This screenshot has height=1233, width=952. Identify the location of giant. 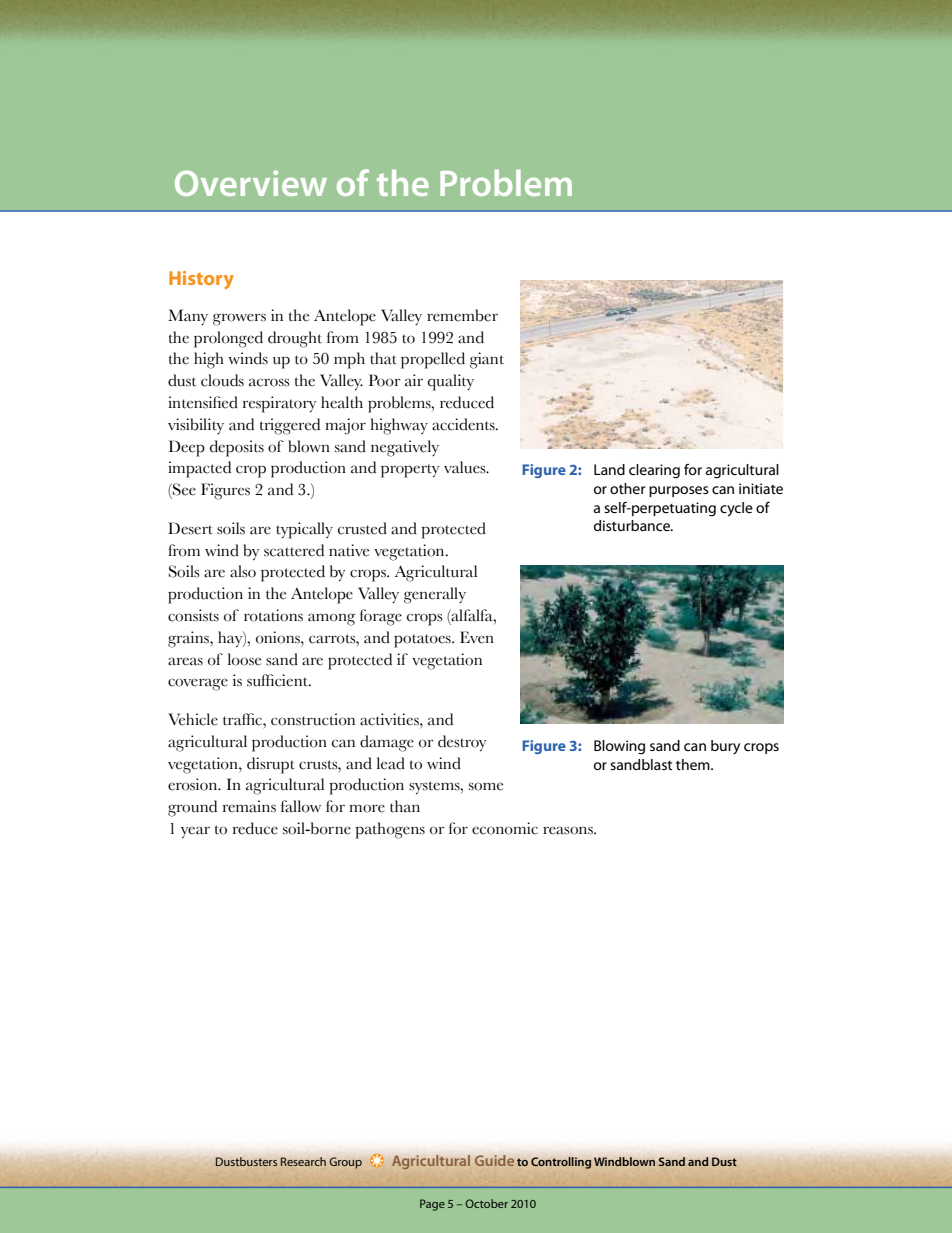
(487, 360).
